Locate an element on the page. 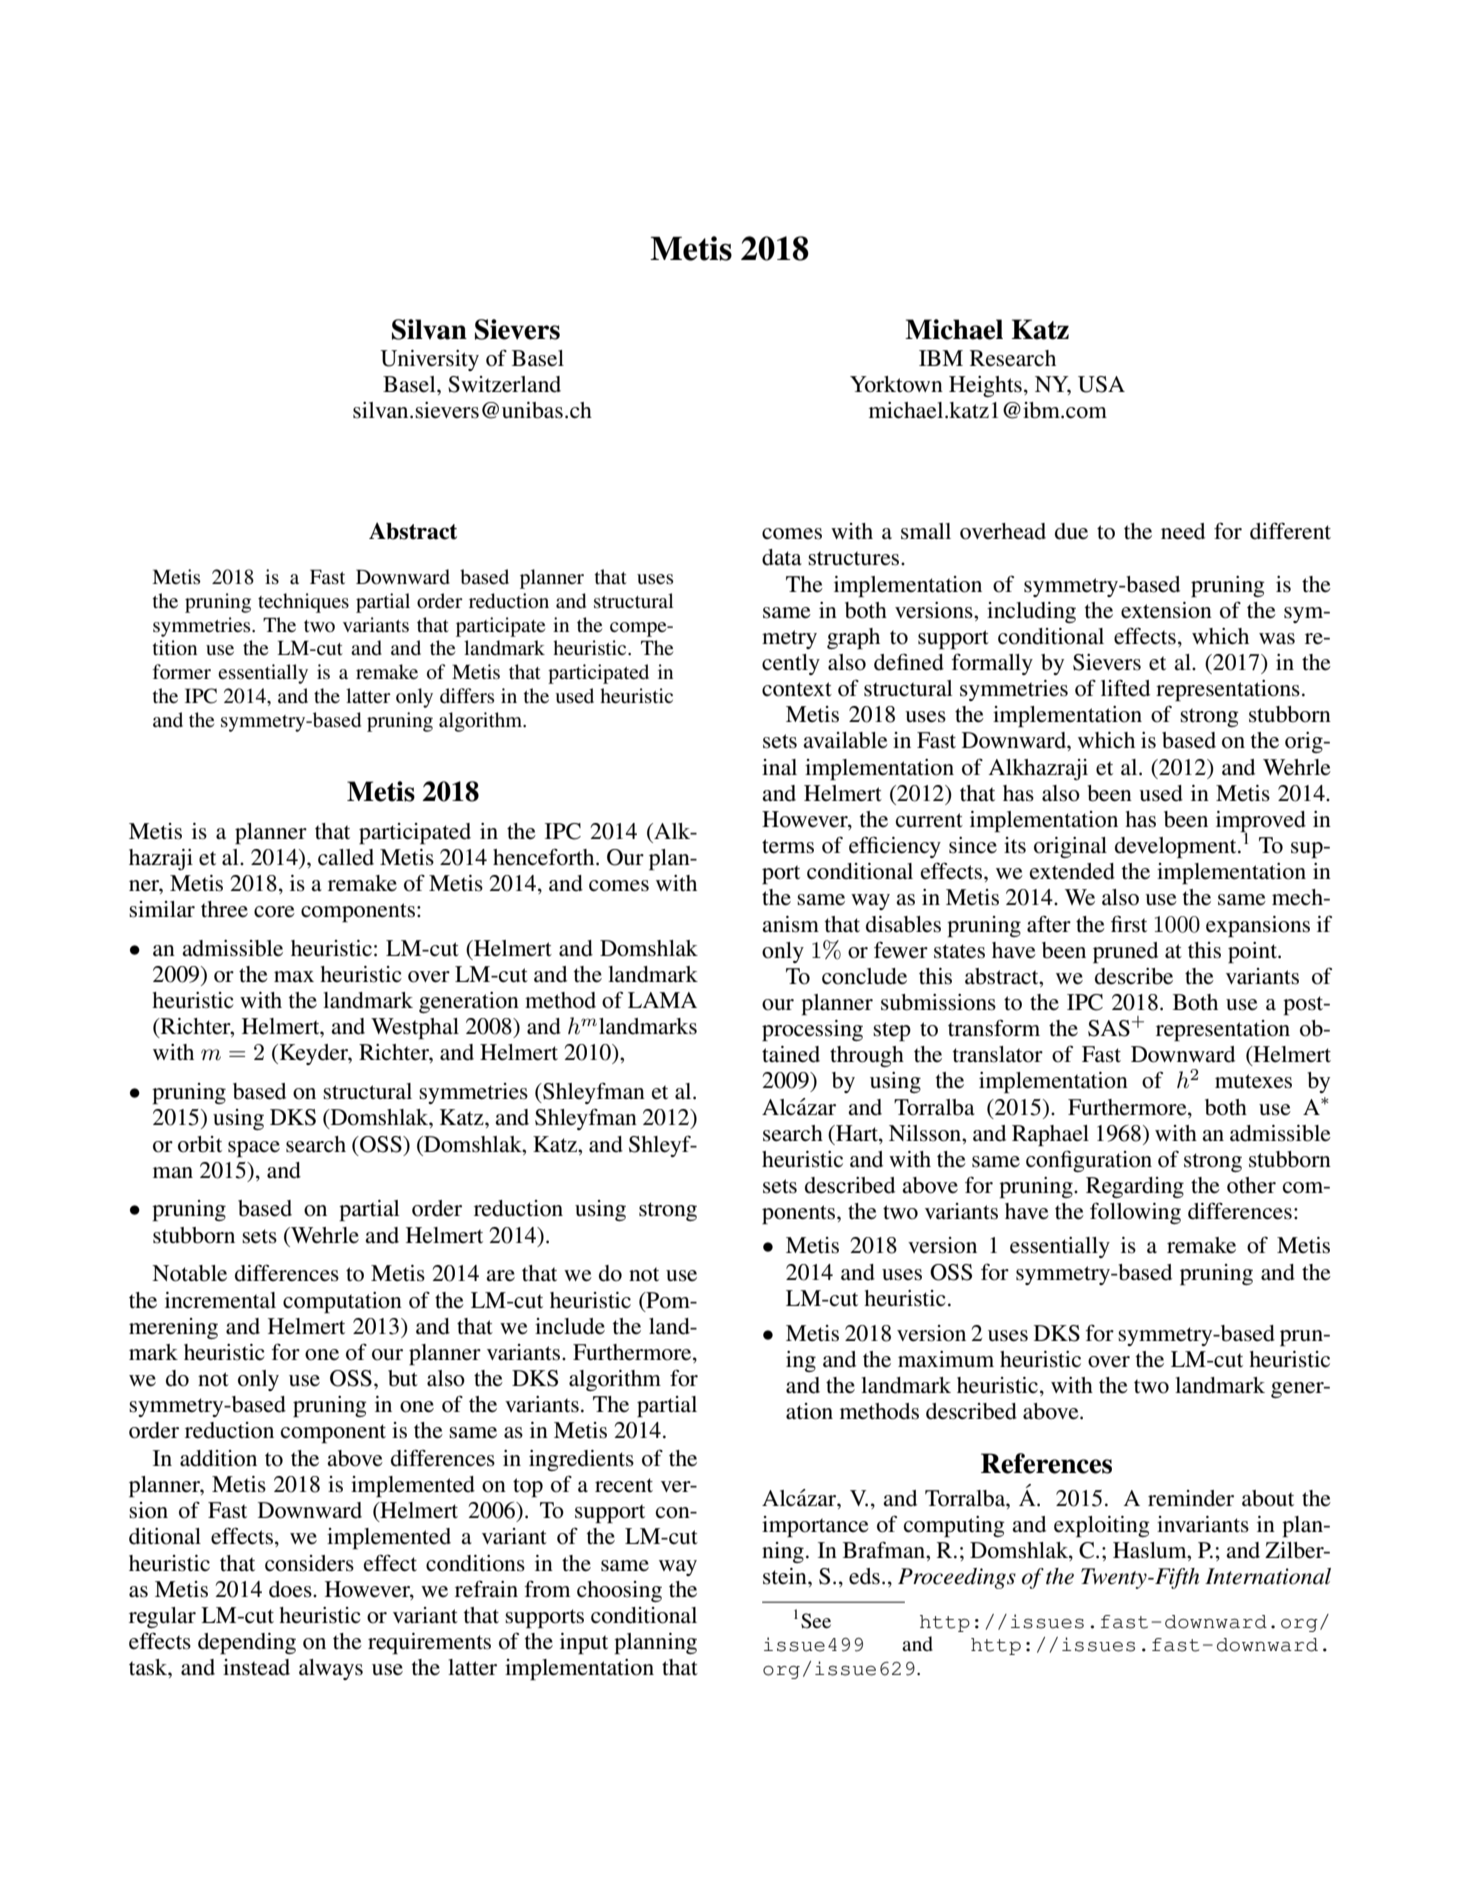 The image size is (1460, 1890). depending is located at coordinates (247, 1643).
